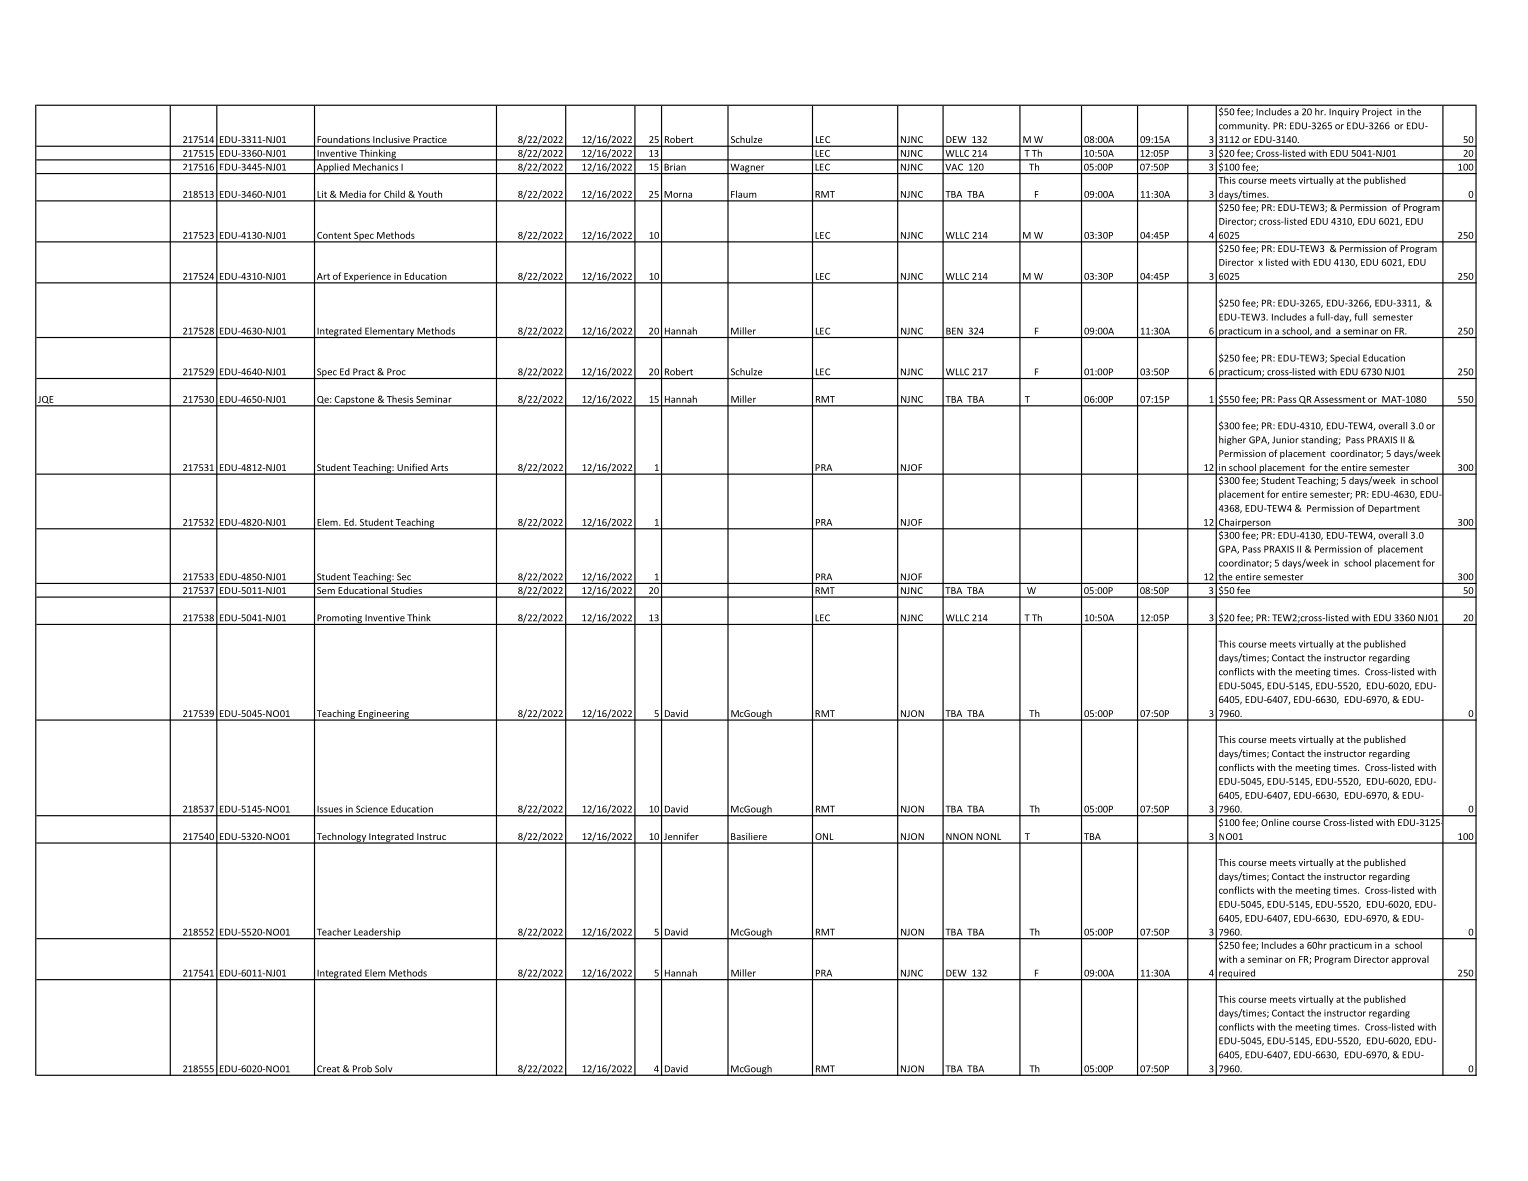  What do you see at coordinates (439, 469) in the page?
I see `Arts` at bounding box center [439, 469].
